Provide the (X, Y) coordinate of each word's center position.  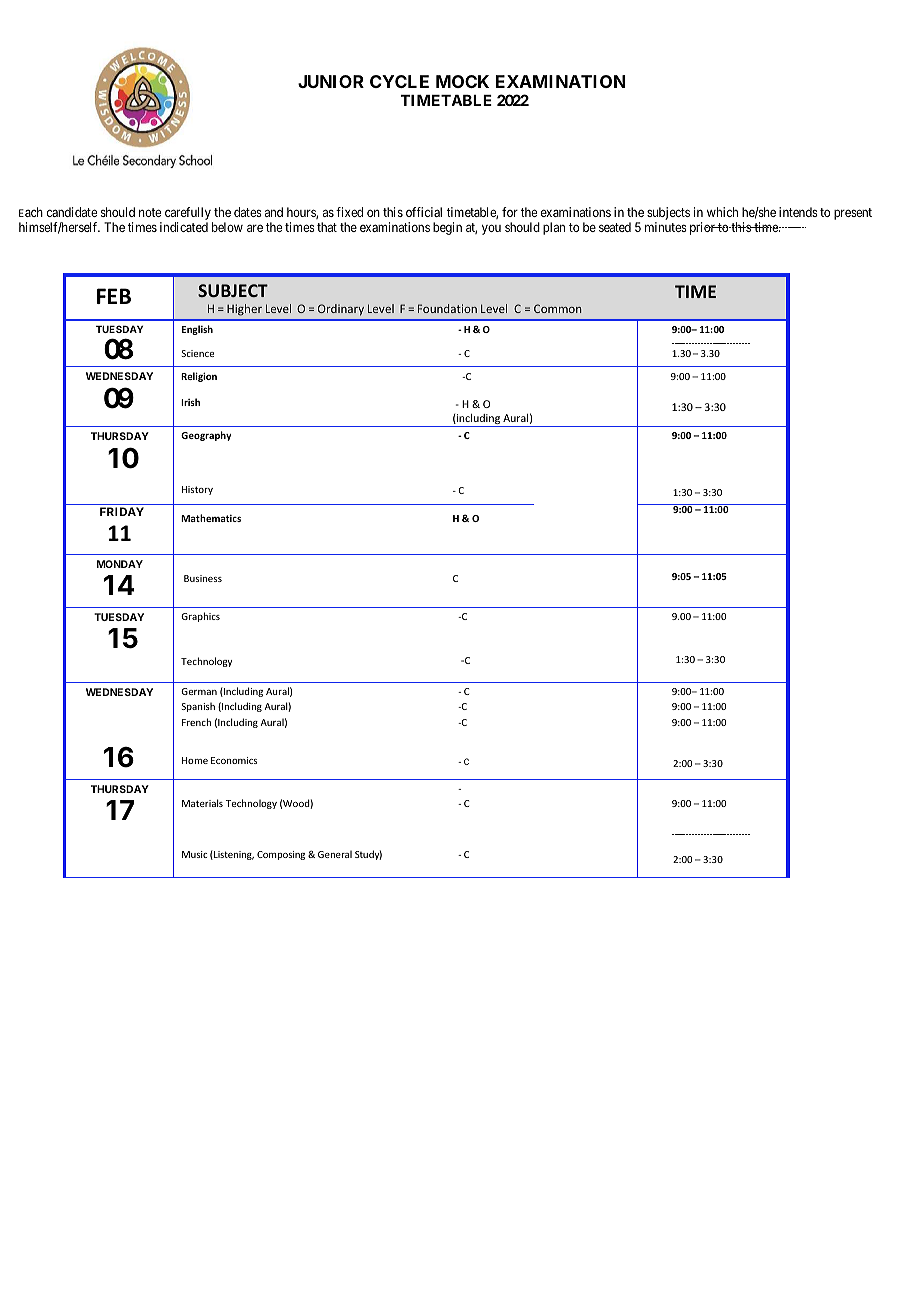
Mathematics (211, 518)
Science (197, 353)
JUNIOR (331, 81)
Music (194, 854)
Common (557, 308)
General (335, 854)
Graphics (200, 617)
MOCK (462, 81)
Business (203, 578)
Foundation (447, 308)
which (722, 212)
